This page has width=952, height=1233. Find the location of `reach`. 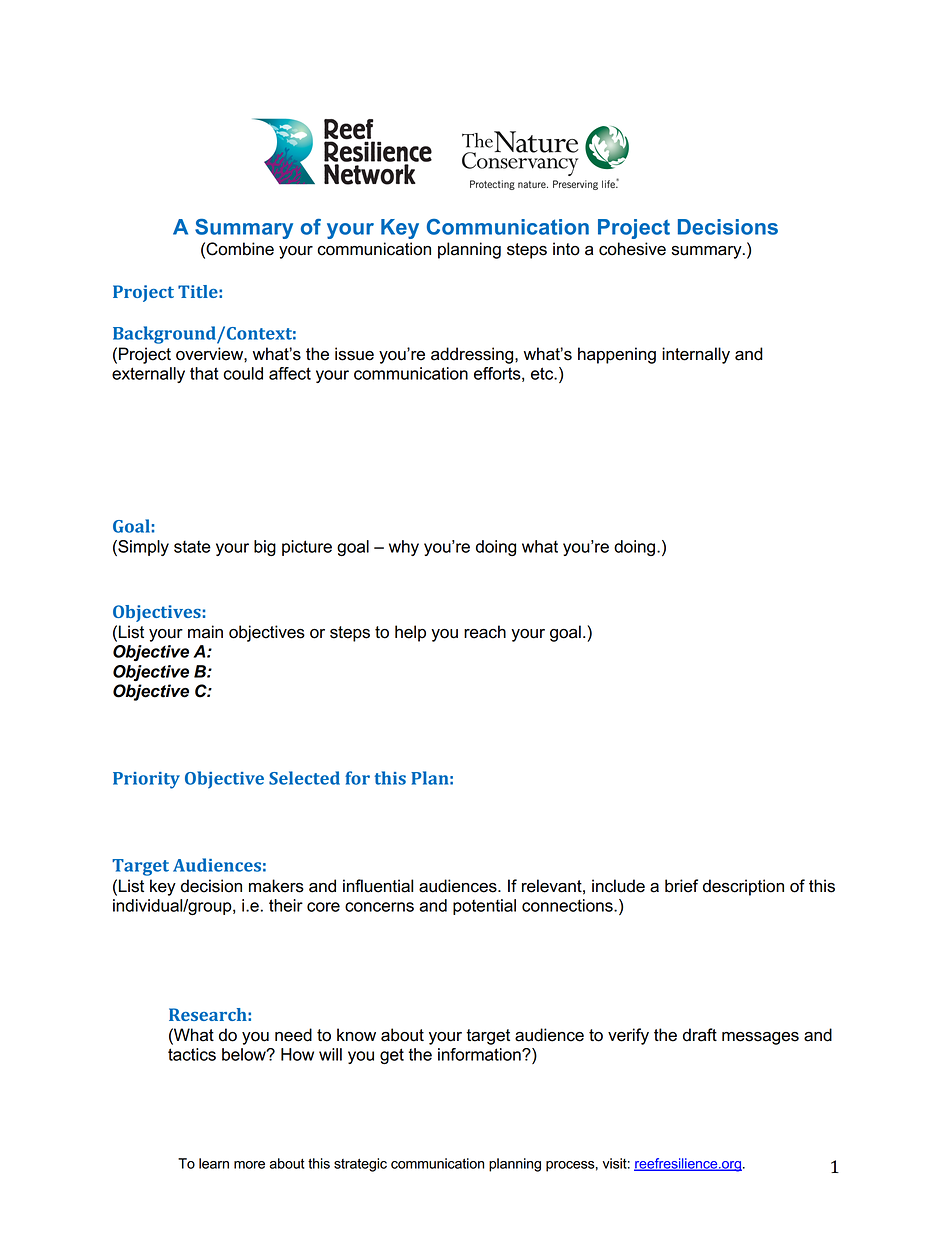

reach is located at coordinates (485, 632).
